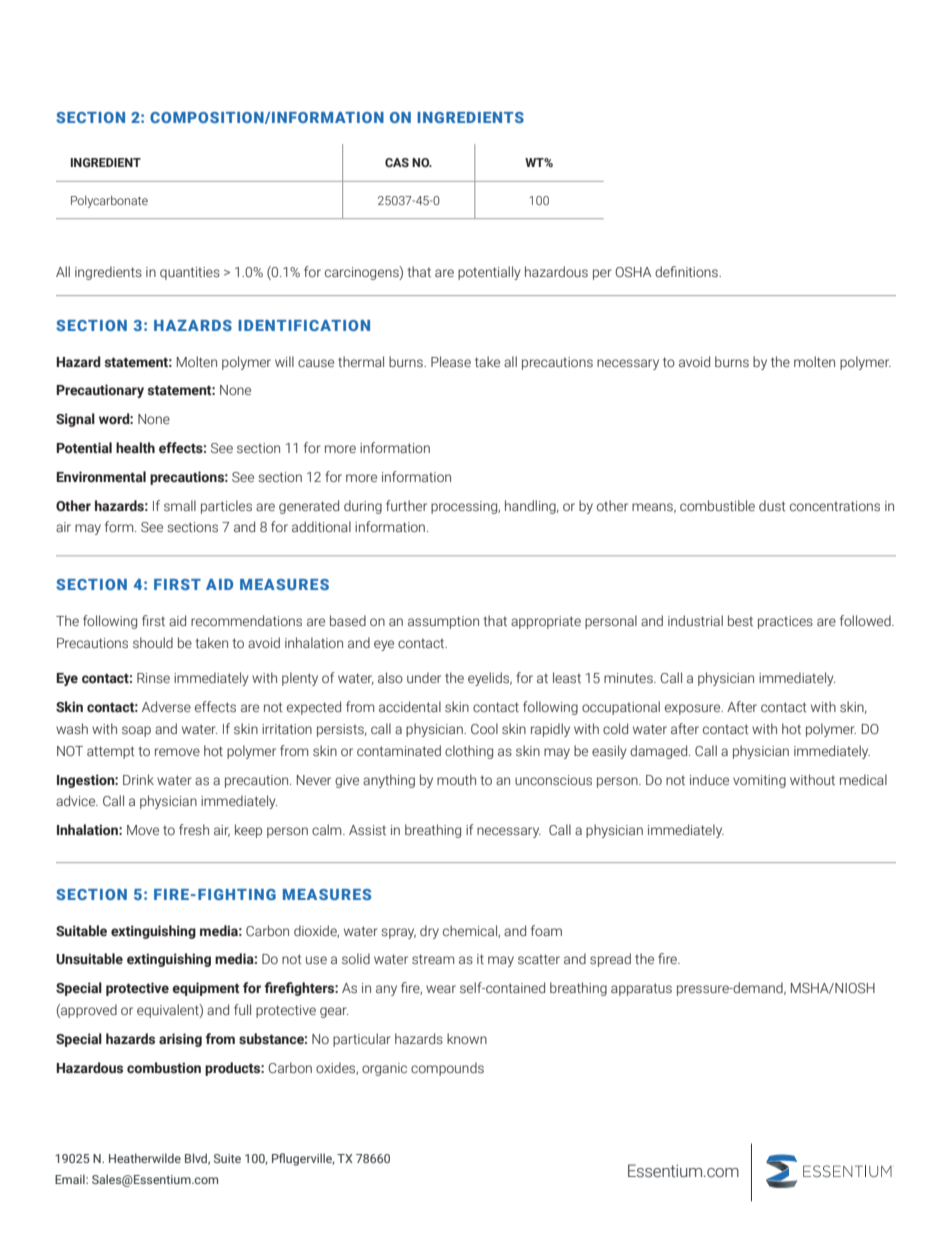 This image has width=952, height=1233. Describe the element at coordinates (785, 622) in the image. I see `practices` at that location.
